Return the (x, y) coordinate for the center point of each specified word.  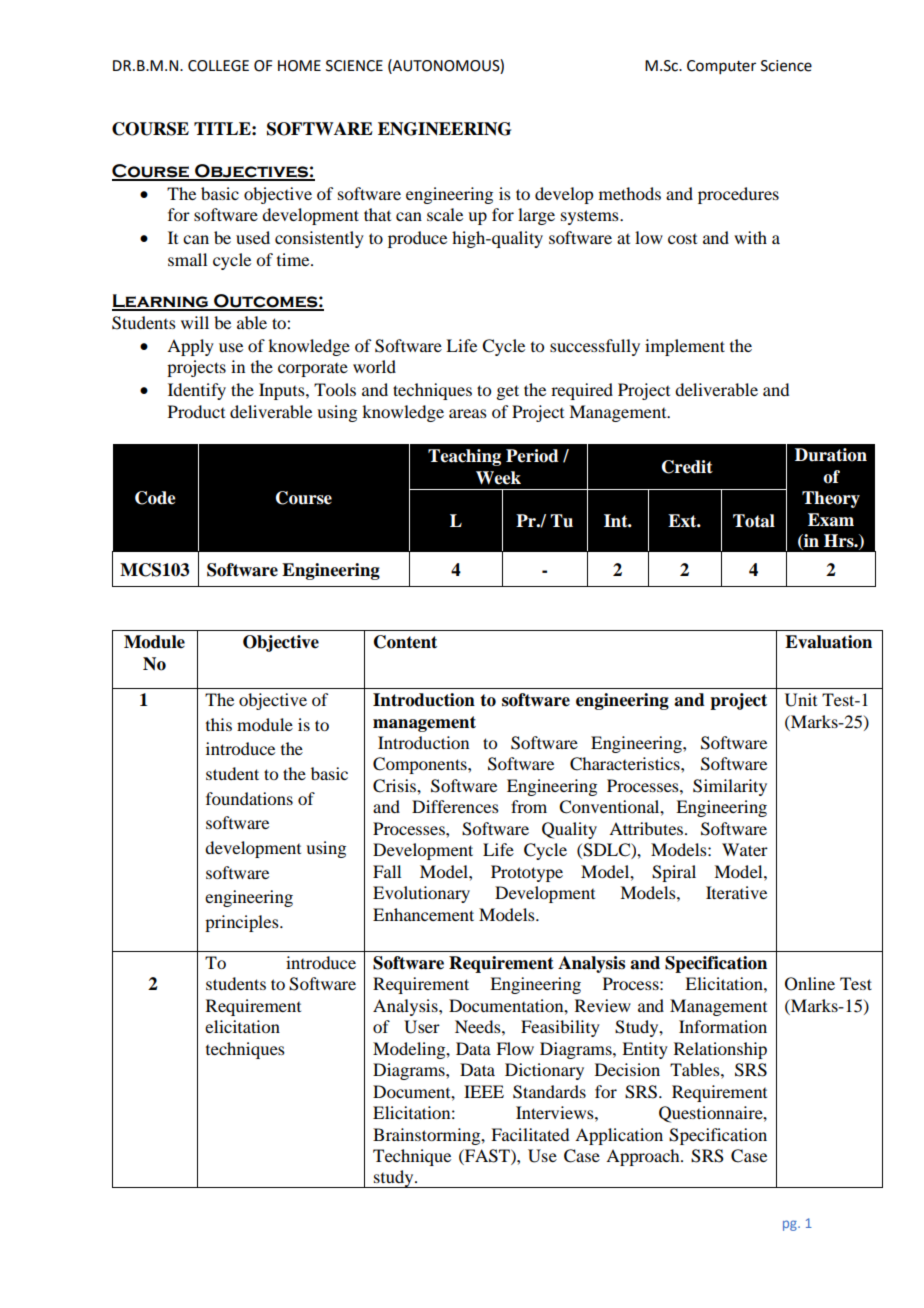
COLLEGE (218, 66)
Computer (721, 67)
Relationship (720, 1050)
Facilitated (530, 1134)
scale (445, 214)
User (422, 1027)
